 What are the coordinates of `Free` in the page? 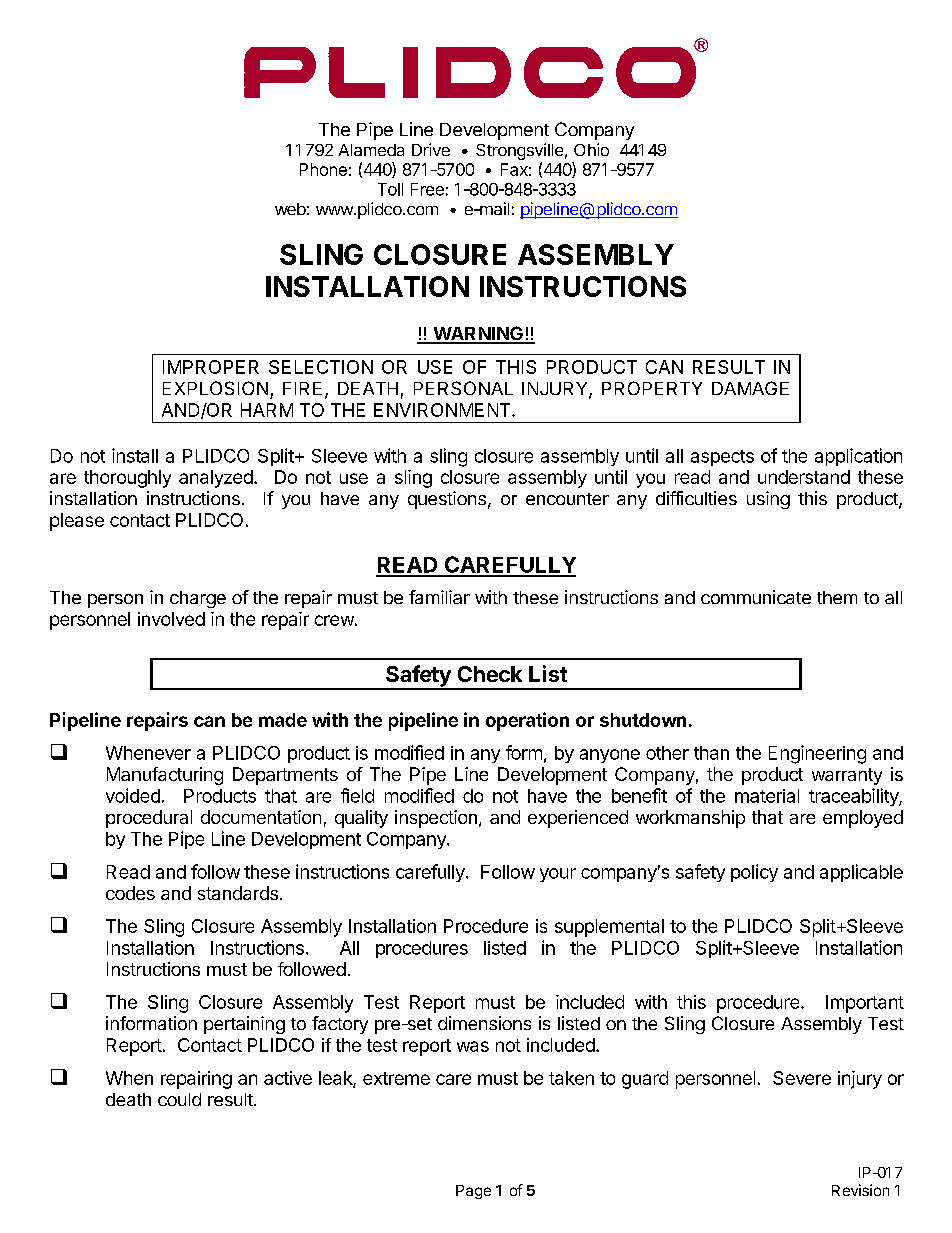 It's located at (427, 189).
